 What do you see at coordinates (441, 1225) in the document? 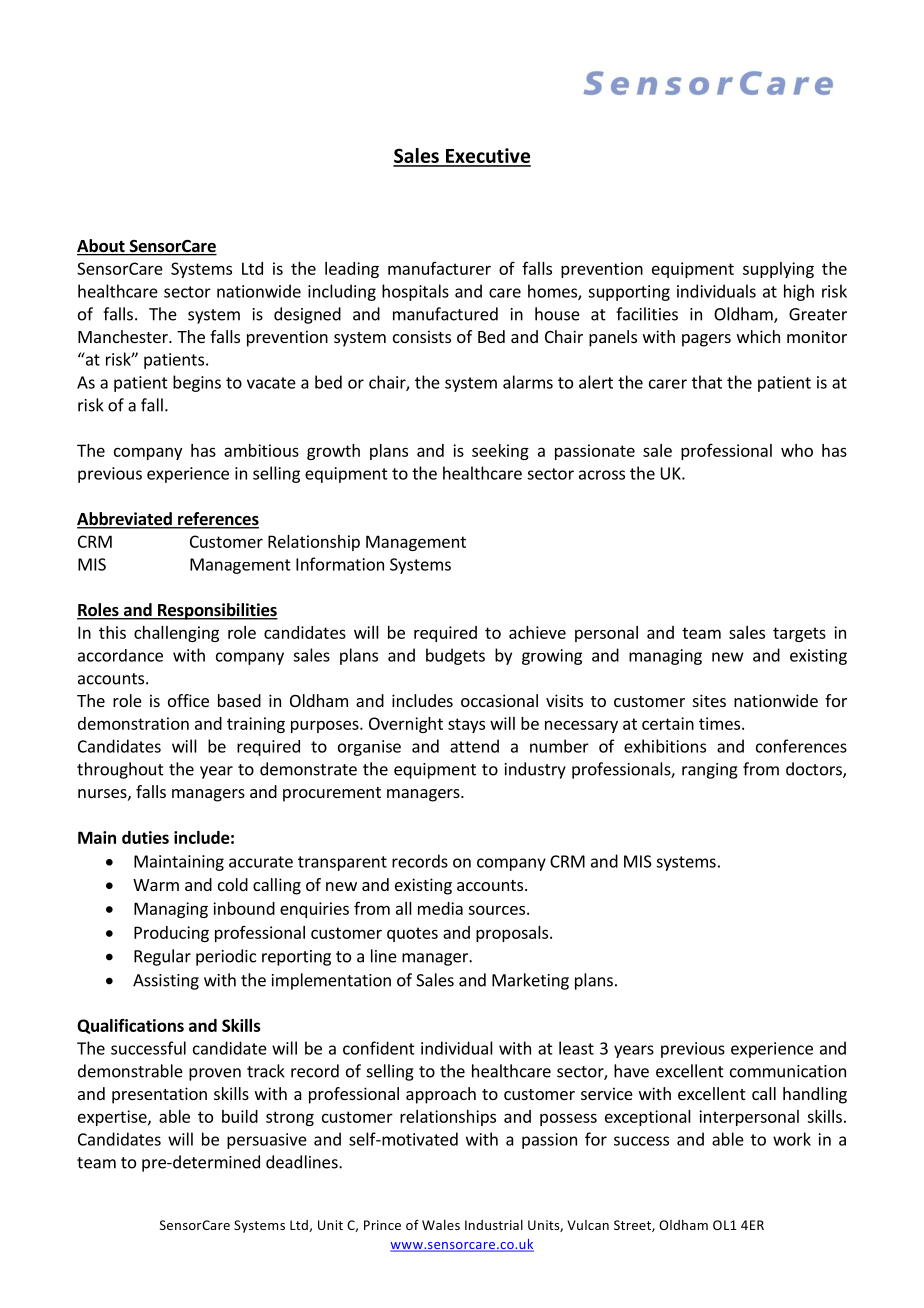
I see `Wales` at bounding box center [441, 1225].
